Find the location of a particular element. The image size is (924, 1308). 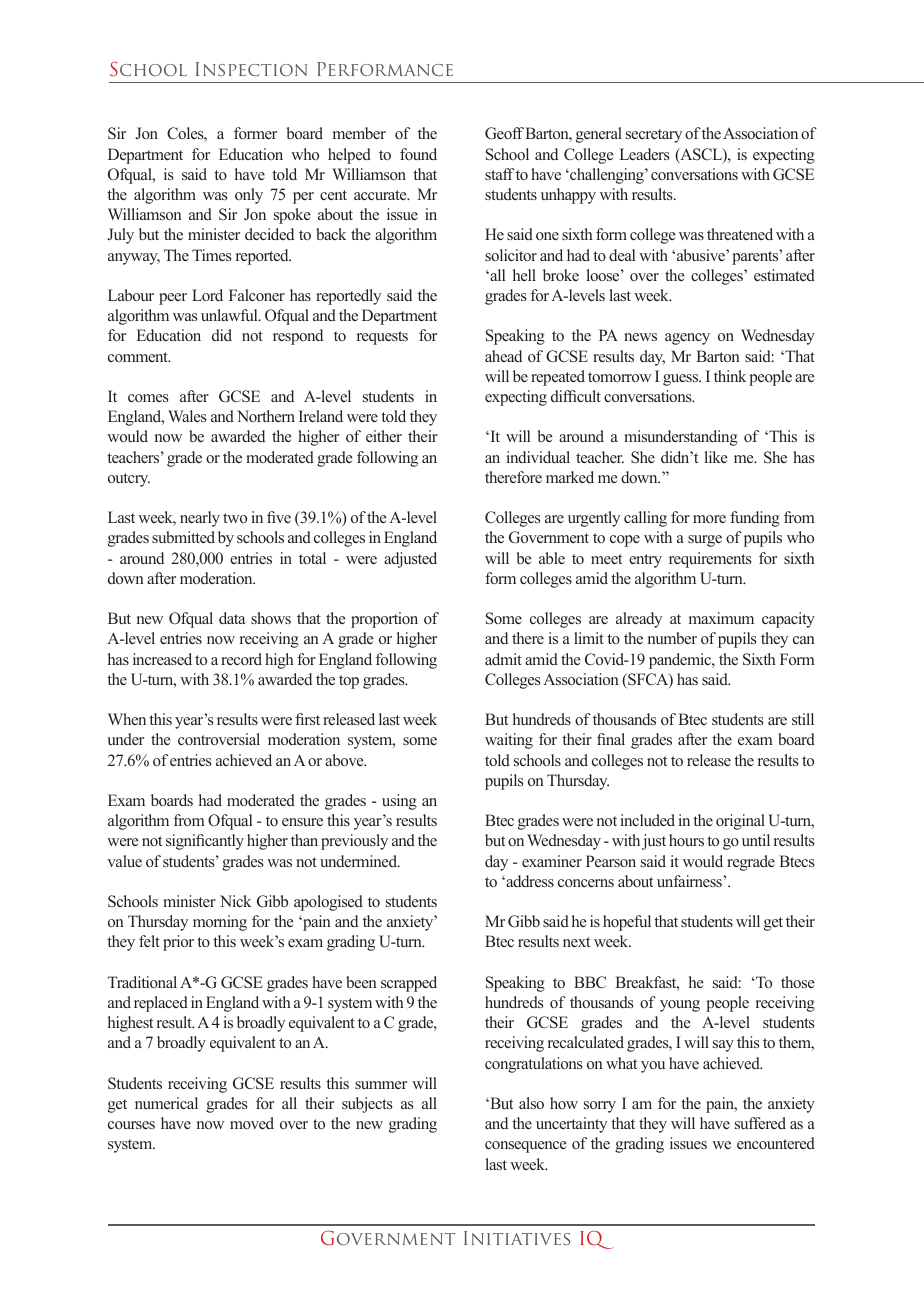

replaced is located at coordinates (161, 1004).
